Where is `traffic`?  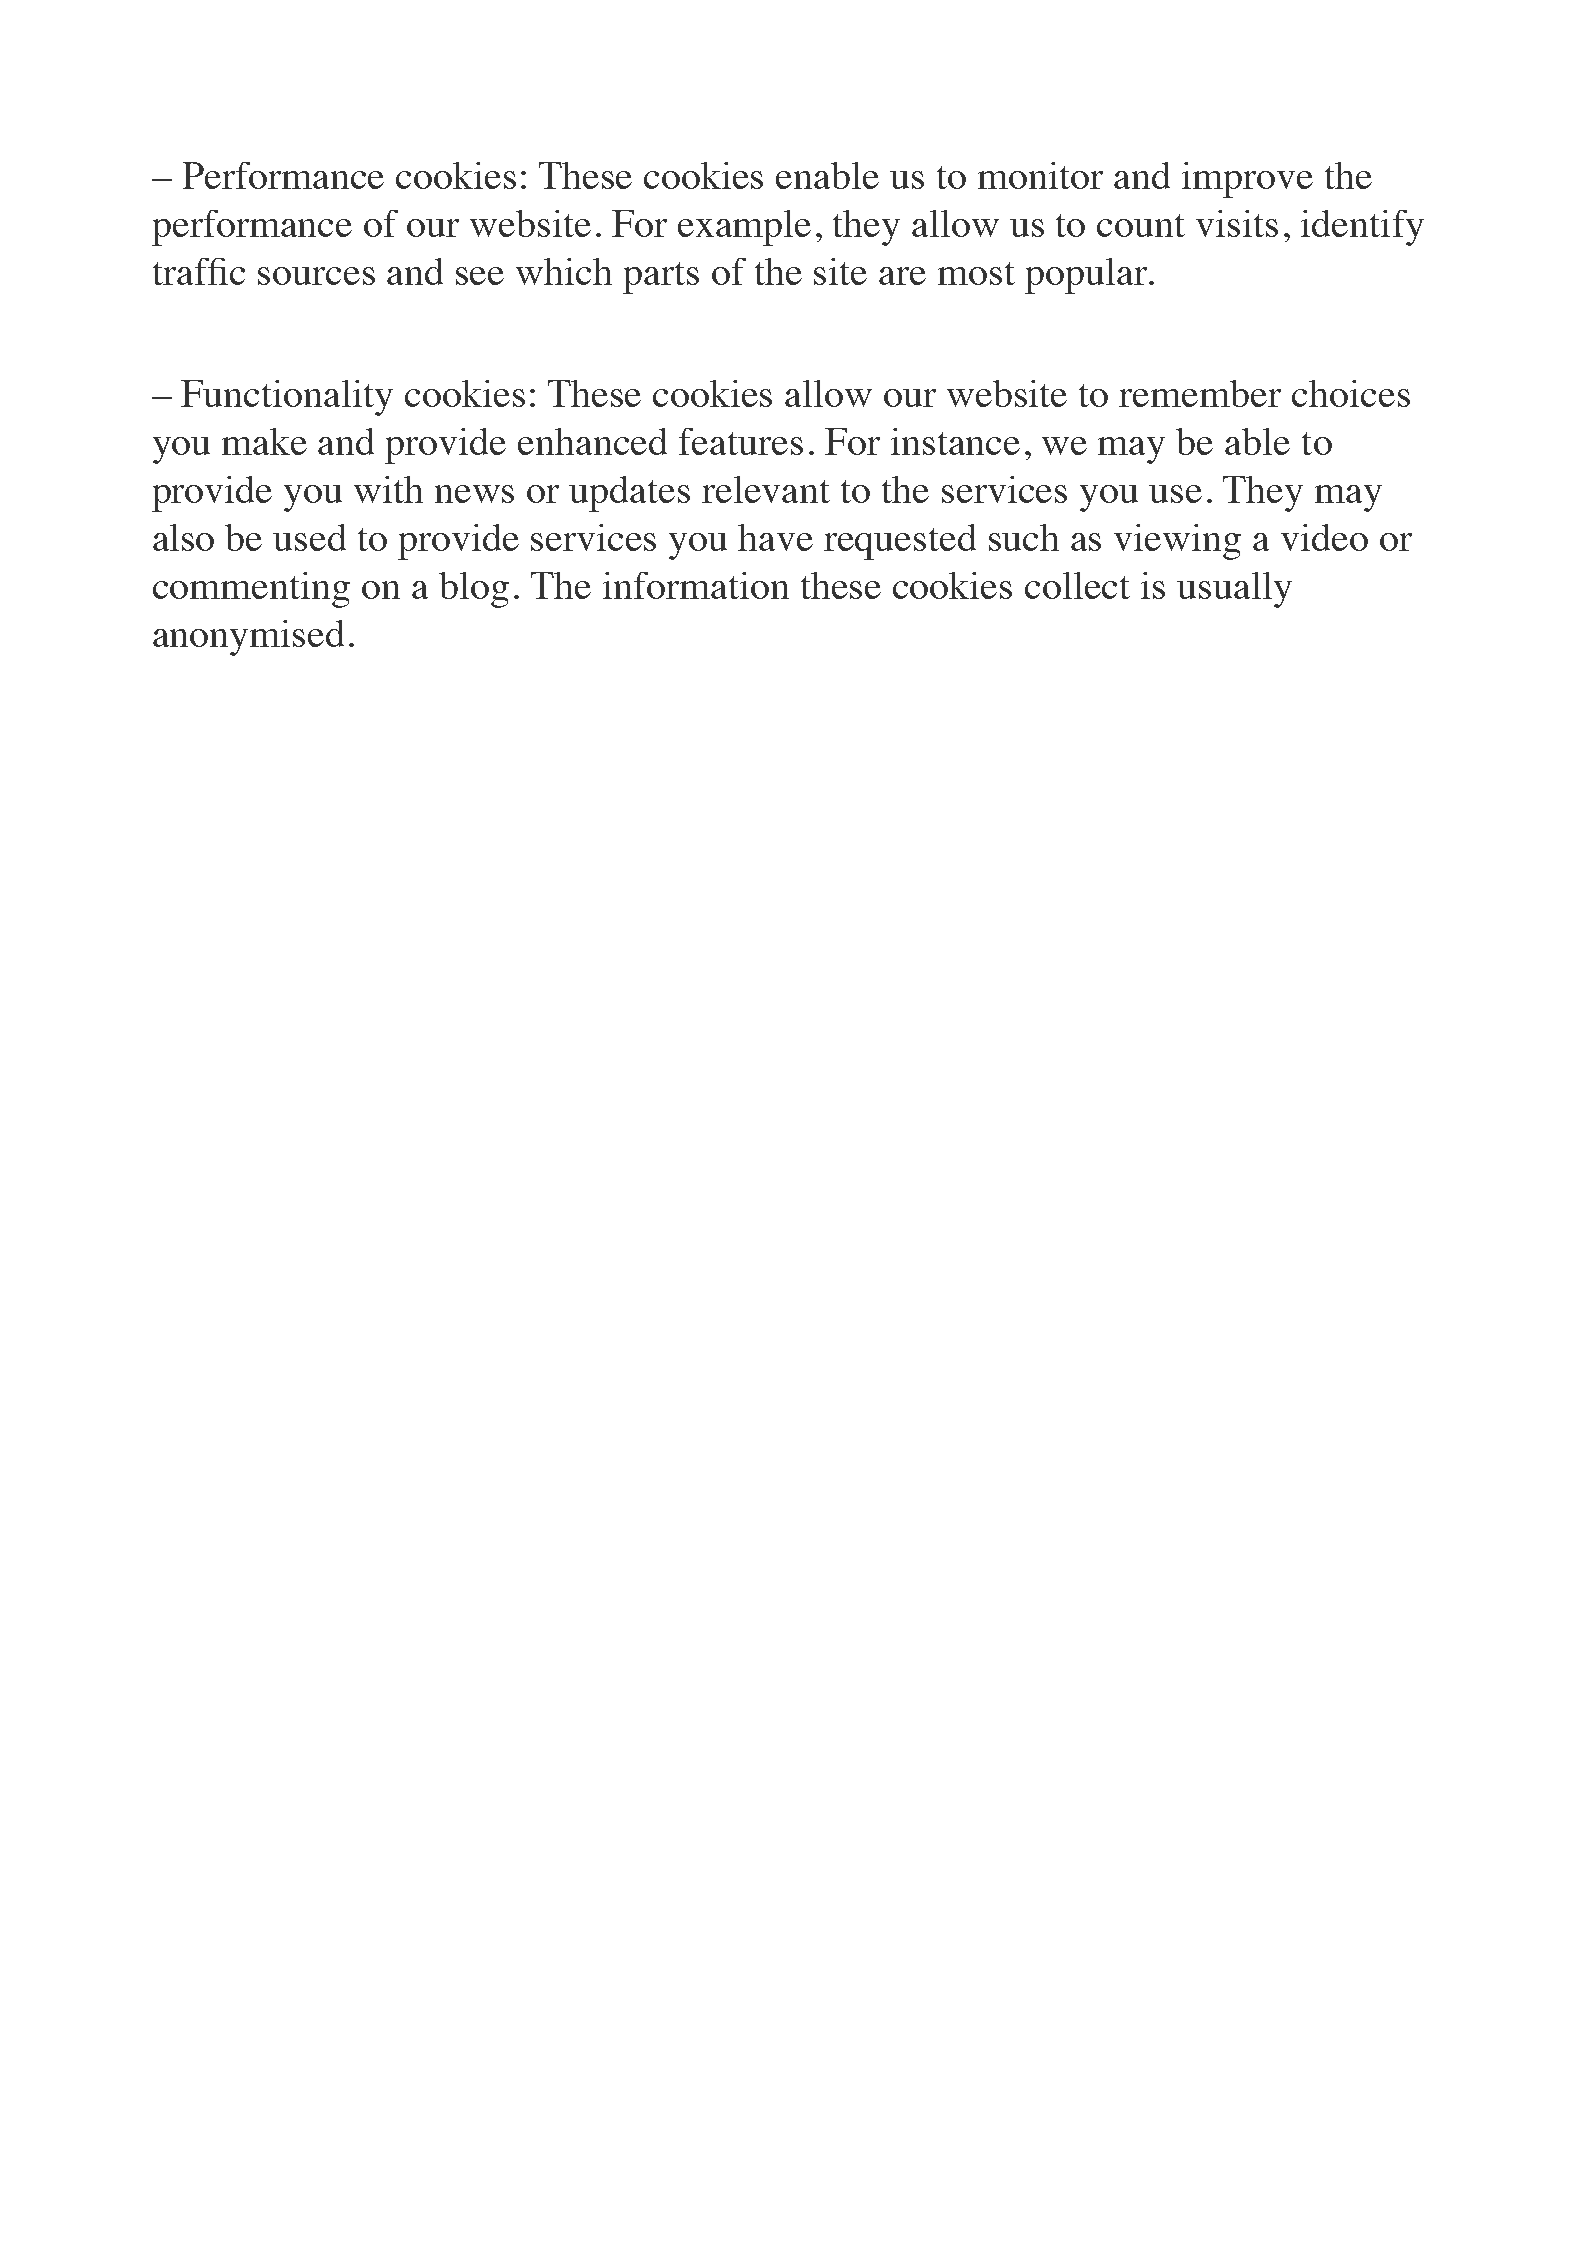
traffic is located at coordinates (199, 271).
